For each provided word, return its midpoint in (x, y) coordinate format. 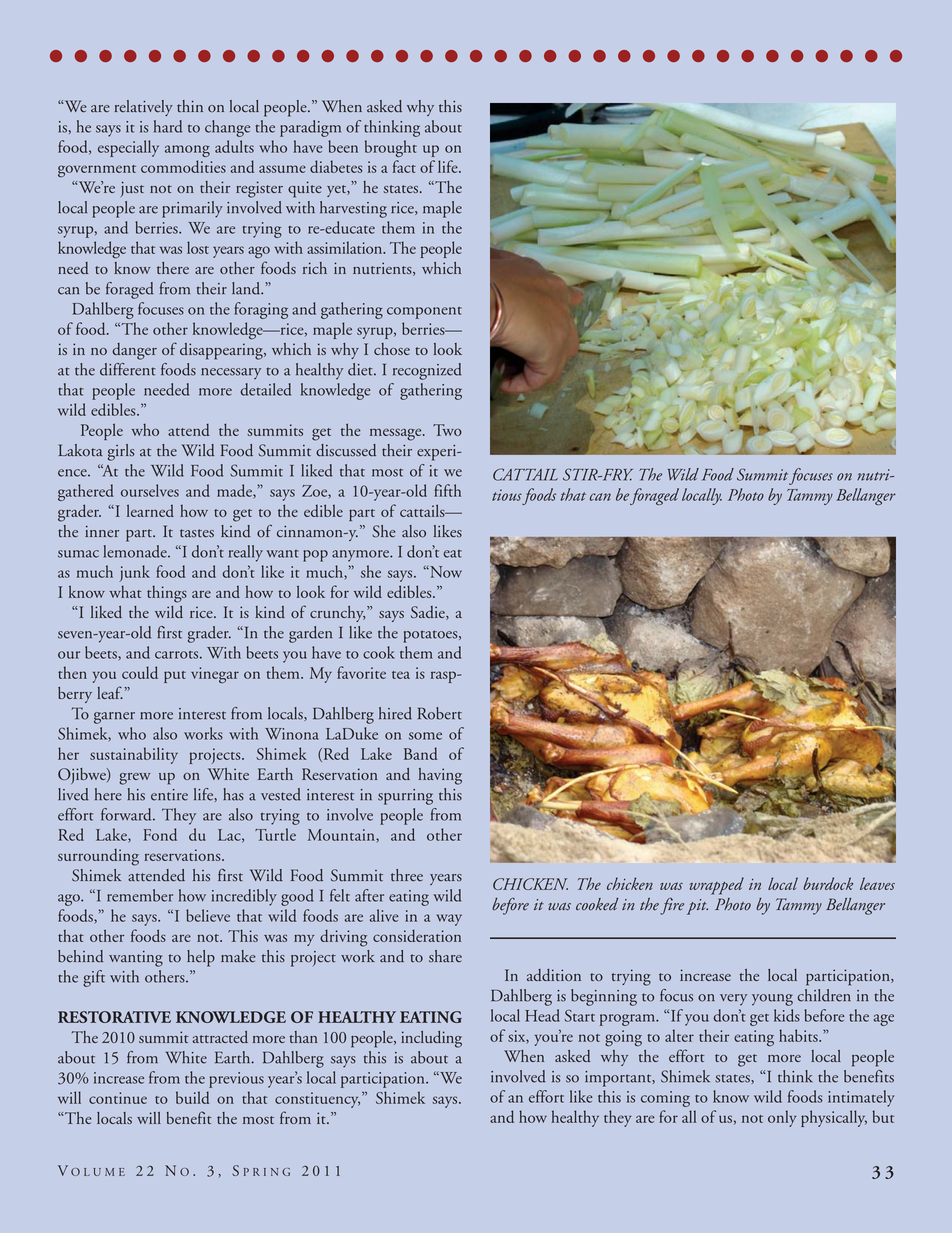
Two (447, 430)
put (175, 677)
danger (134, 351)
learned (150, 510)
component (424, 313)
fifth (447, 490)
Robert (440, 713)
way (449, 920)
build (193, 1097)
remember (140, 895)
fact (404, 166)
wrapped (716, 886)
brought (391, 148)
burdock (828, 883)
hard (168, 126)
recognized (427, 371)
